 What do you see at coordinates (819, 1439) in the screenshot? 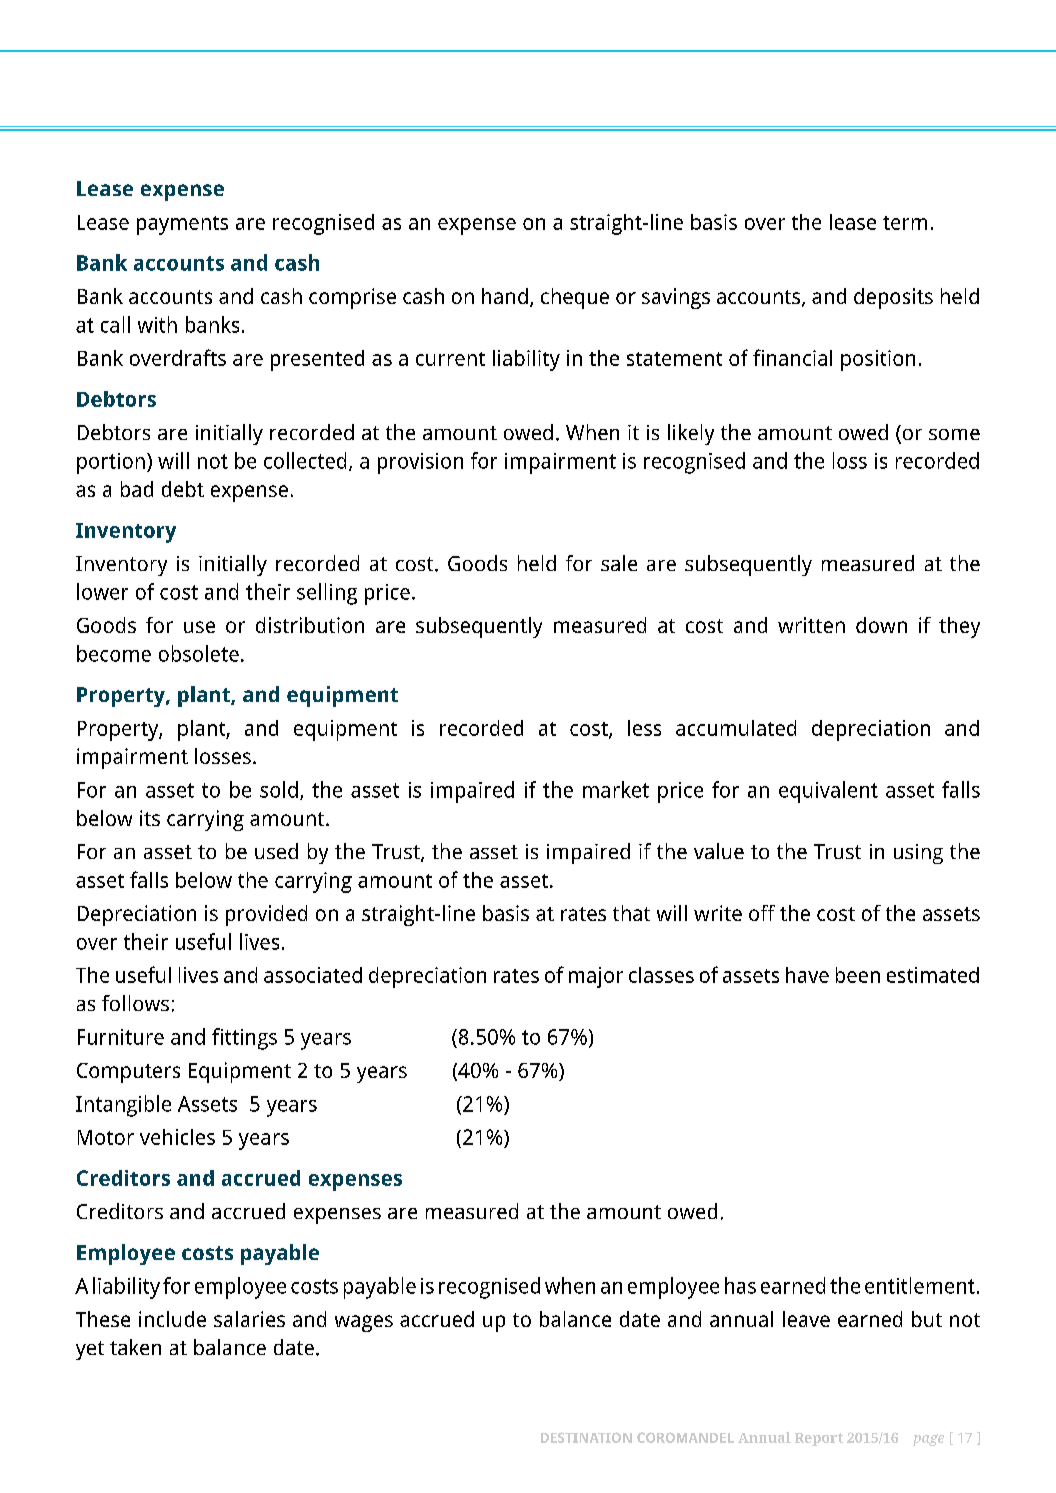
I see `Report` at bounding box center [819, 1439].
